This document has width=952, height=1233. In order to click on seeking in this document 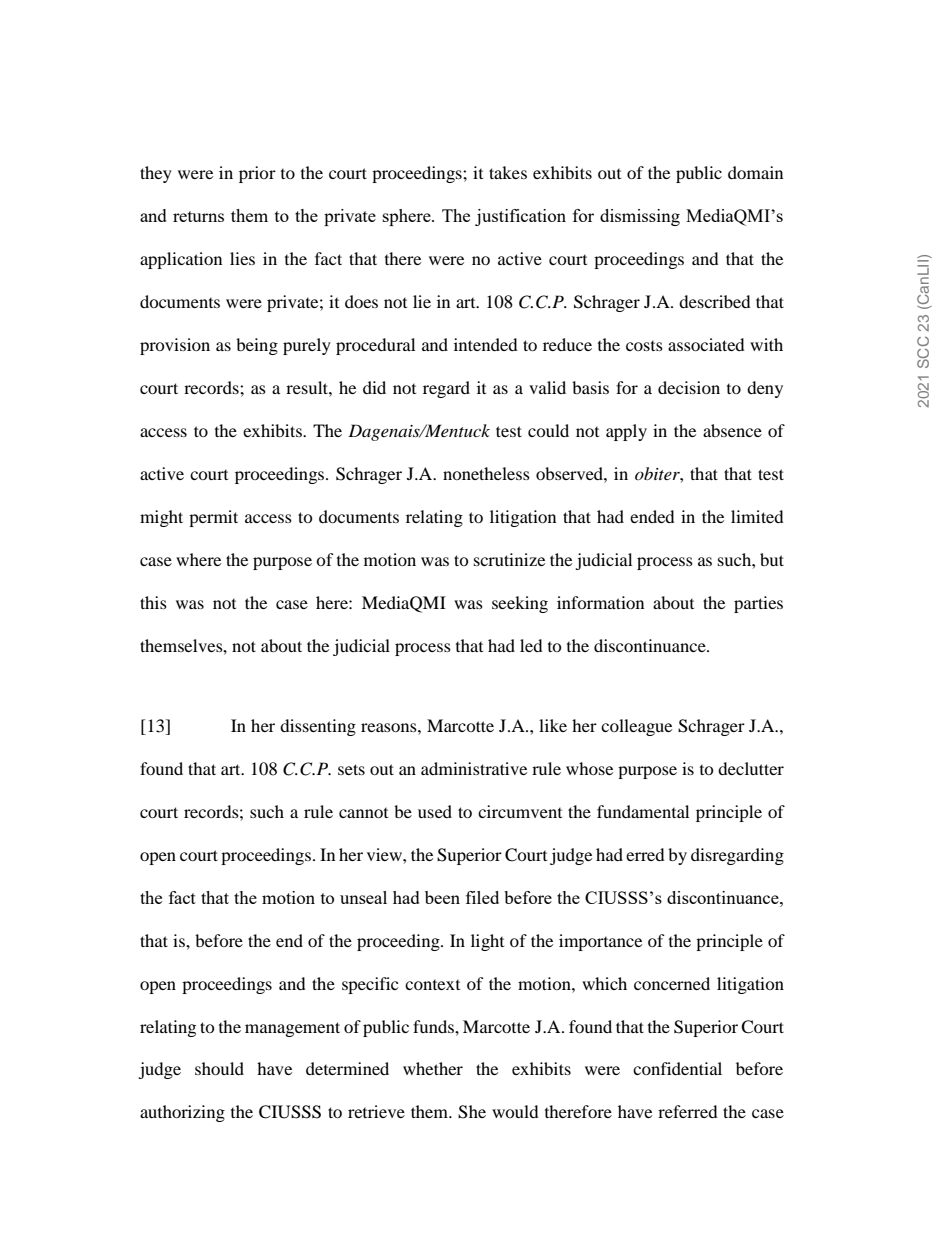, I will do `click(520, 604)`.
